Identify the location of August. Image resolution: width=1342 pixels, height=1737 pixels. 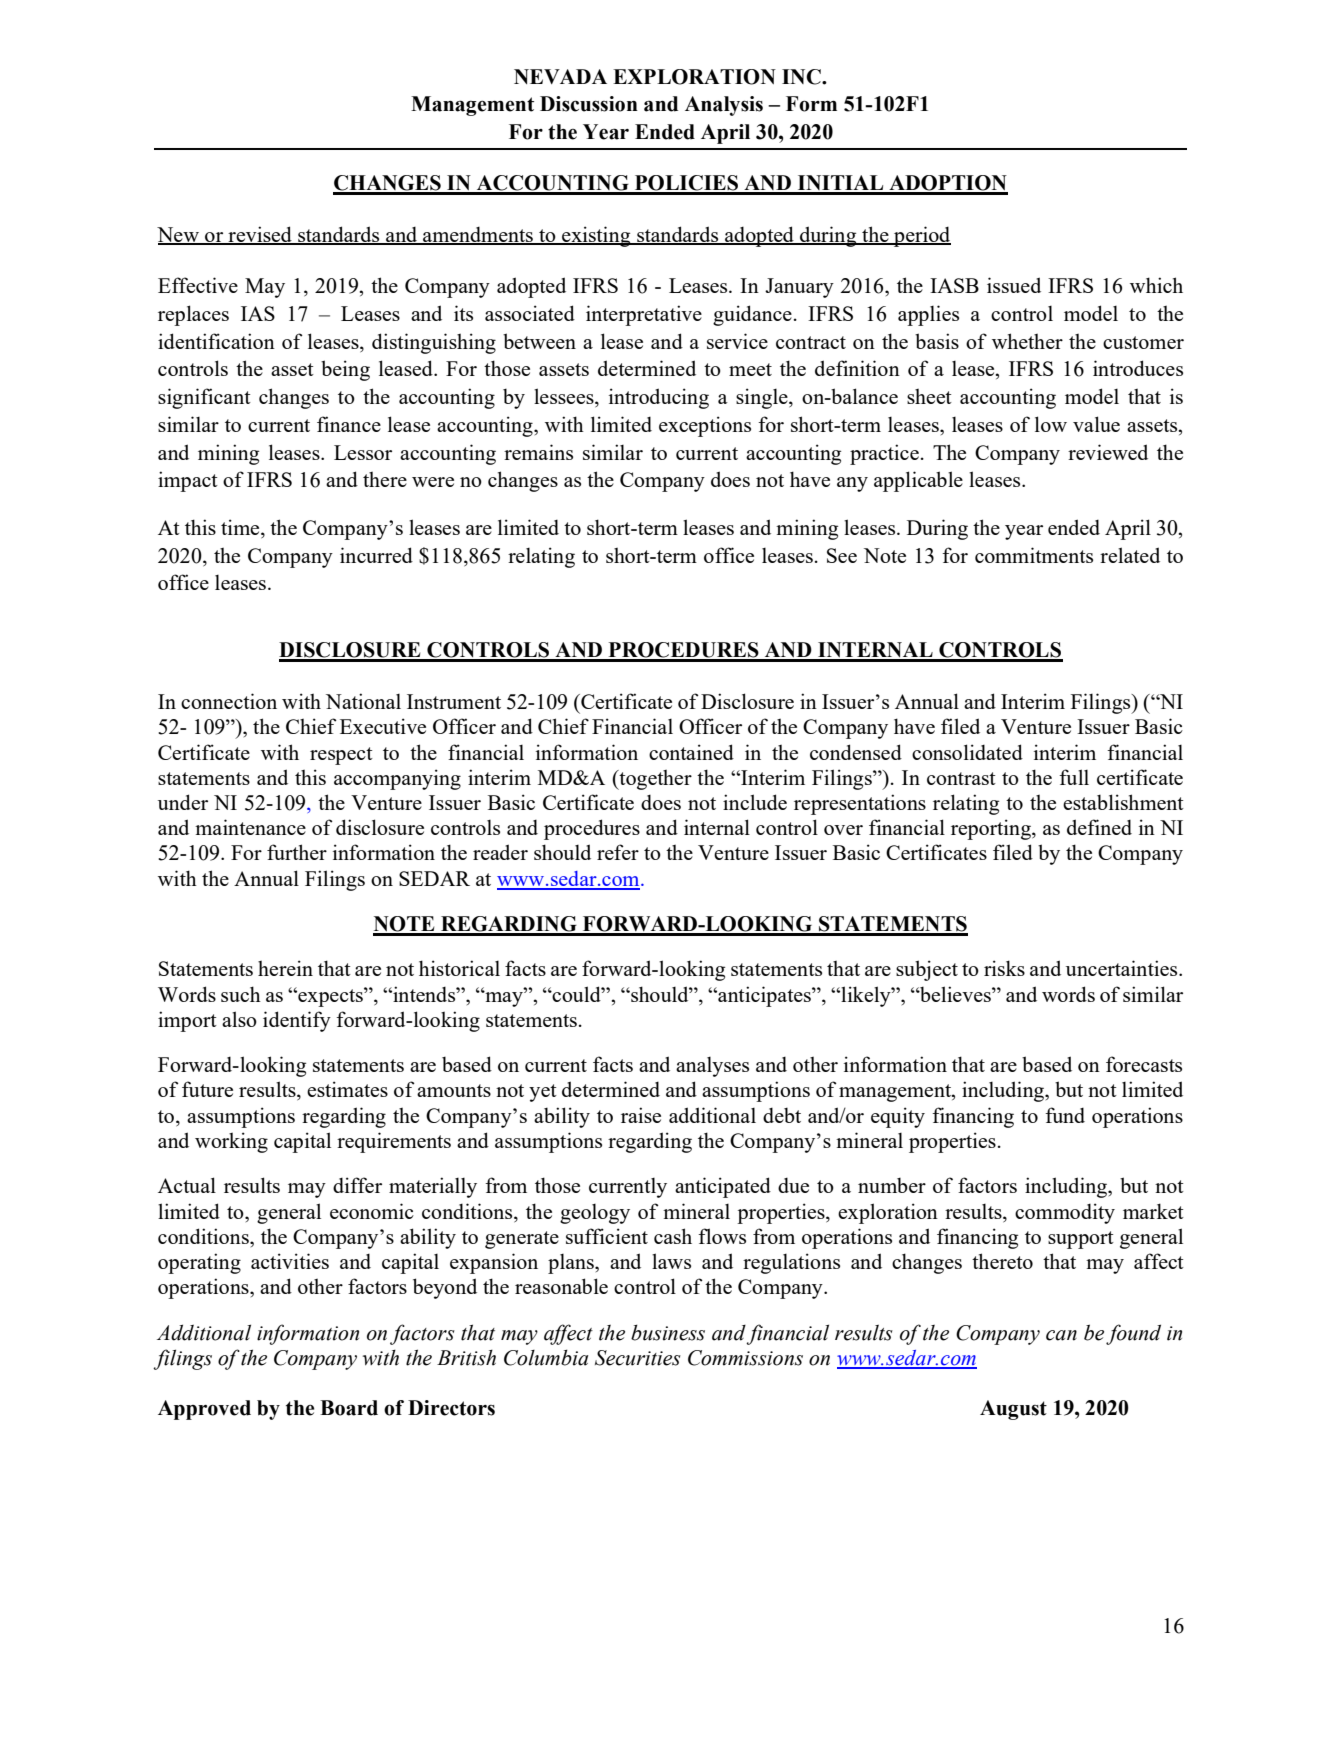
(1013, 1410).
